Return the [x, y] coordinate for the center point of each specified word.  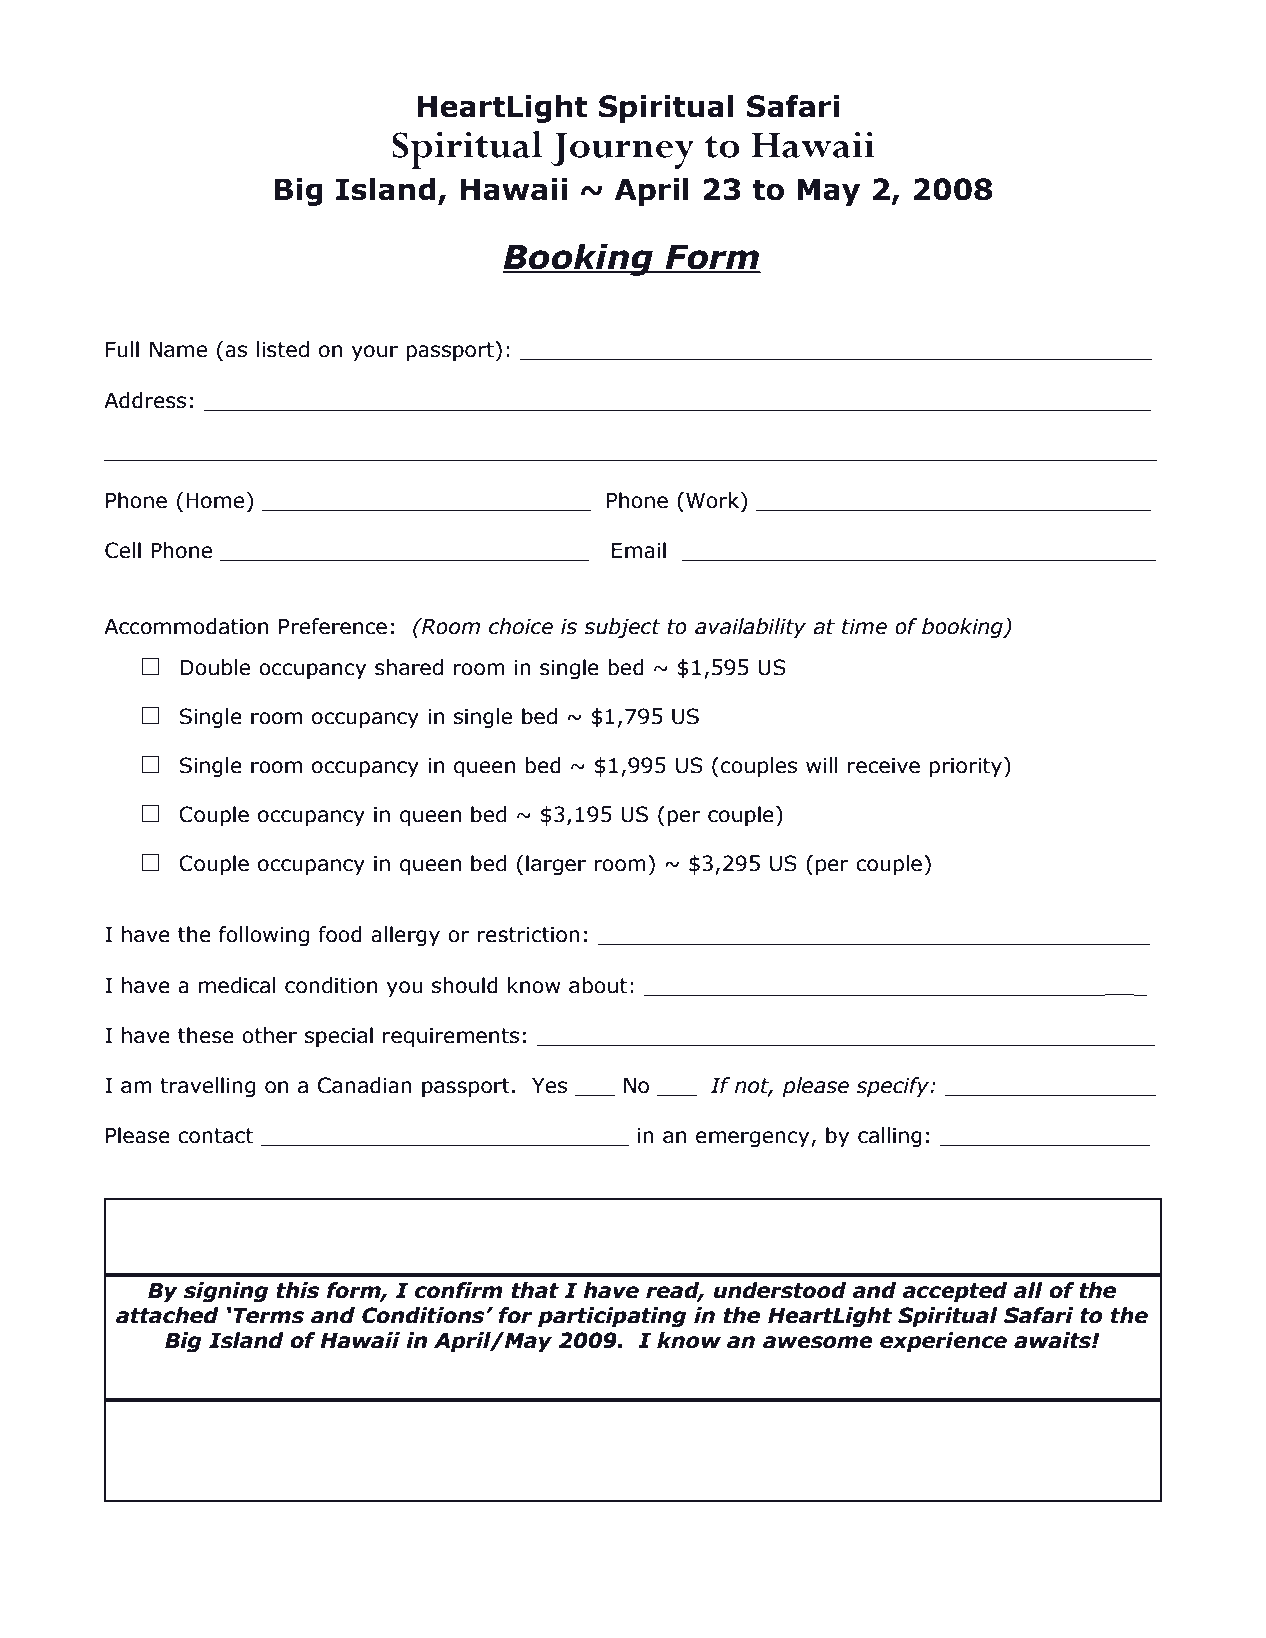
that [535, 1290]
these [206, 1035]
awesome [818, 1342]
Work [714, 500]
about [598, 985]
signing [226, 1292]
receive [884, 765]
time [864, 626]
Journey [622, 151]
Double [215, 667]
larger [556, 865]
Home [215, 500]
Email [639, 550]
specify [894, 1087]
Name [178, 349]
